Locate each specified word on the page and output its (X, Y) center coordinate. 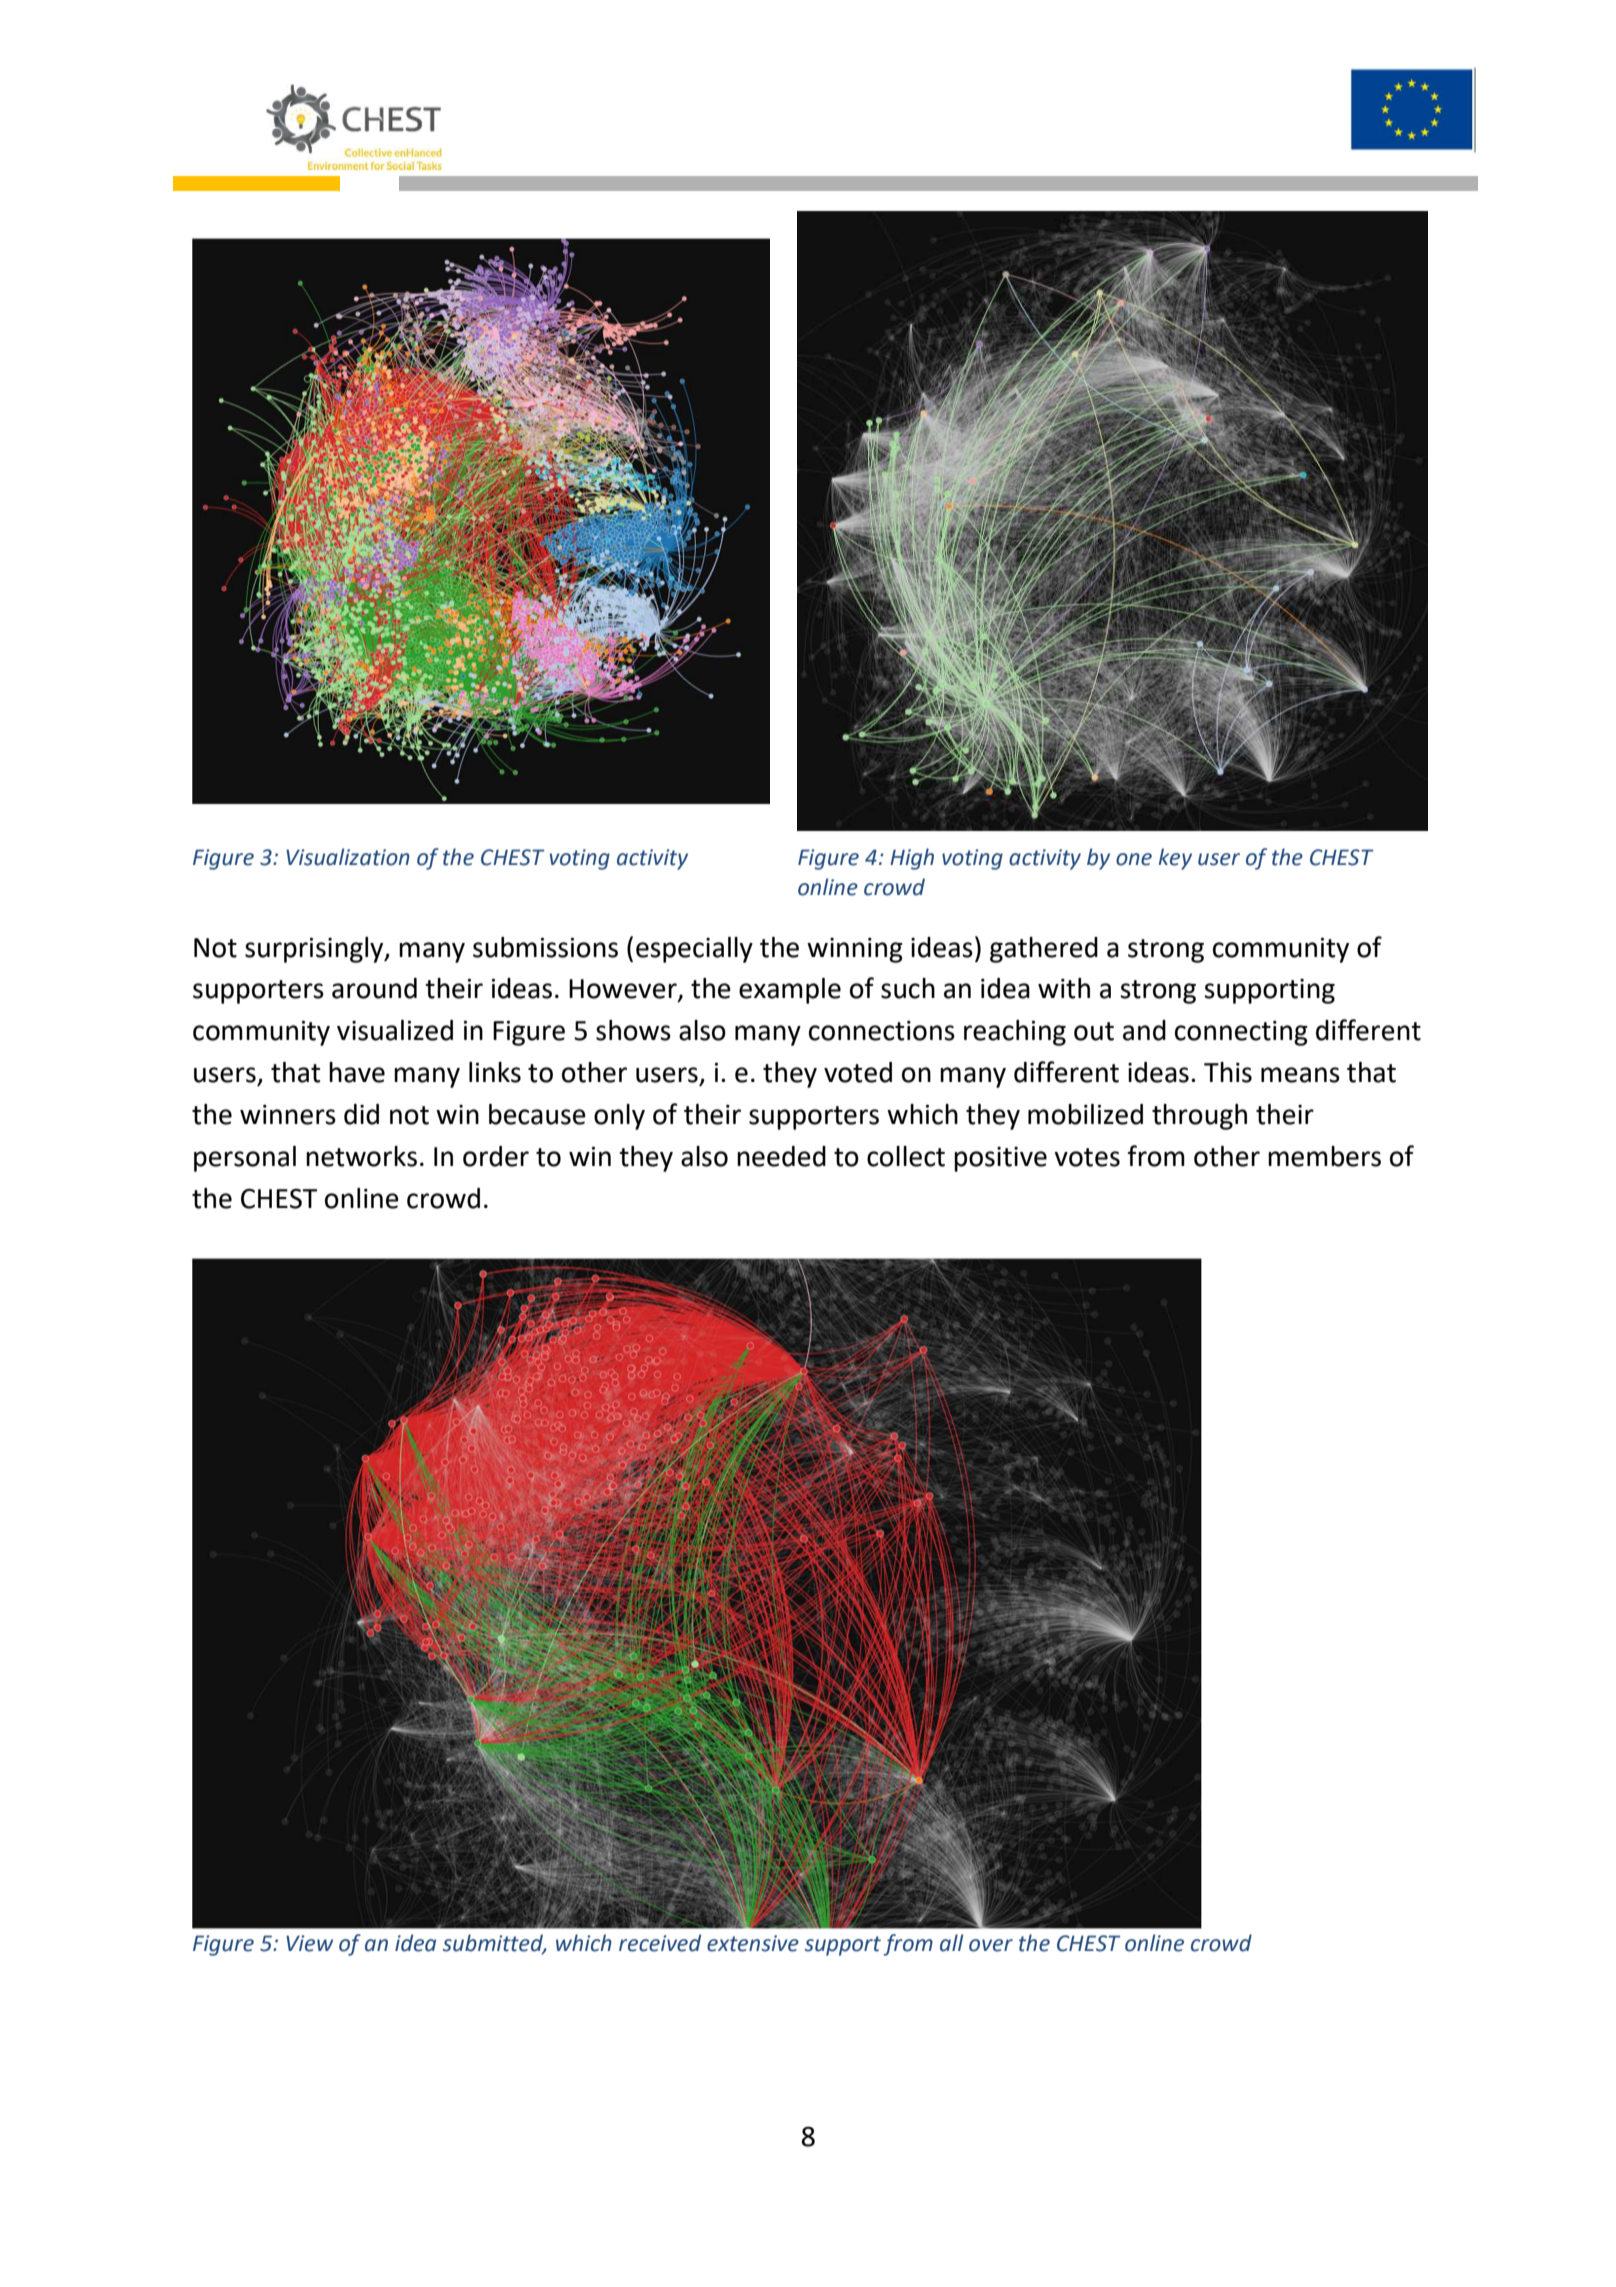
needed (781, 1156)
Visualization (348, 857)
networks (361, 1156)
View (309, 1943)
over (991, 1945)
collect (906, 1156)
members (1324, 1156)
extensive (753, 1943)
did (361, 1114)
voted (858, 1072)
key (1175, 859)
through (1199, 1117)
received (660, 1943)
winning (855, 950)
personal (245, 1159)
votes (1087, 1157)
